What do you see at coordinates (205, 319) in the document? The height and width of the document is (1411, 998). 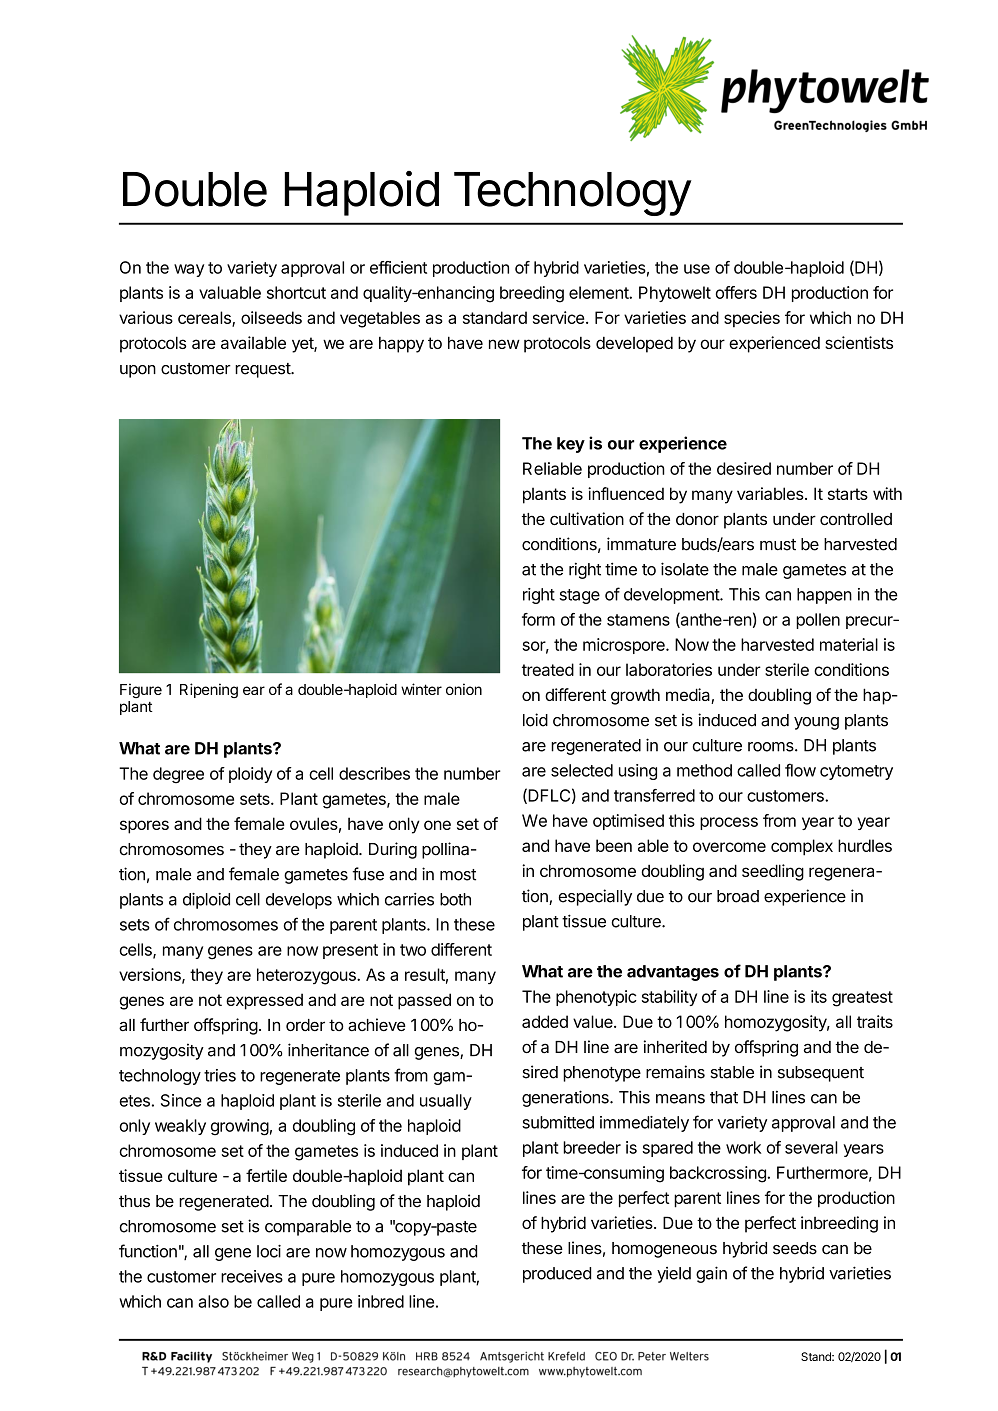 I see `cereals` at bounding box center [205, 319].
